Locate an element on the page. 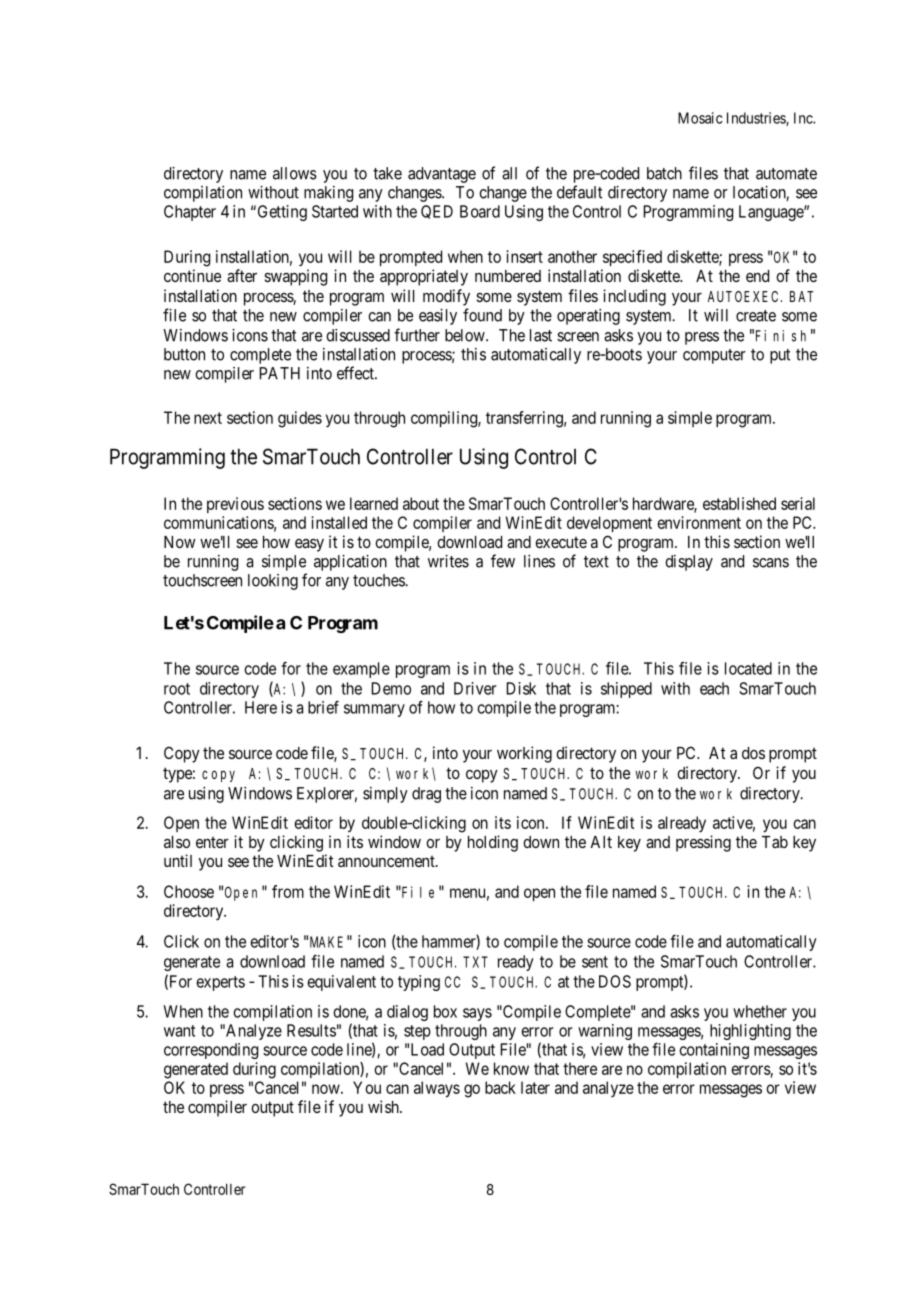  corresponding is located at coordinates (211, 1051).
